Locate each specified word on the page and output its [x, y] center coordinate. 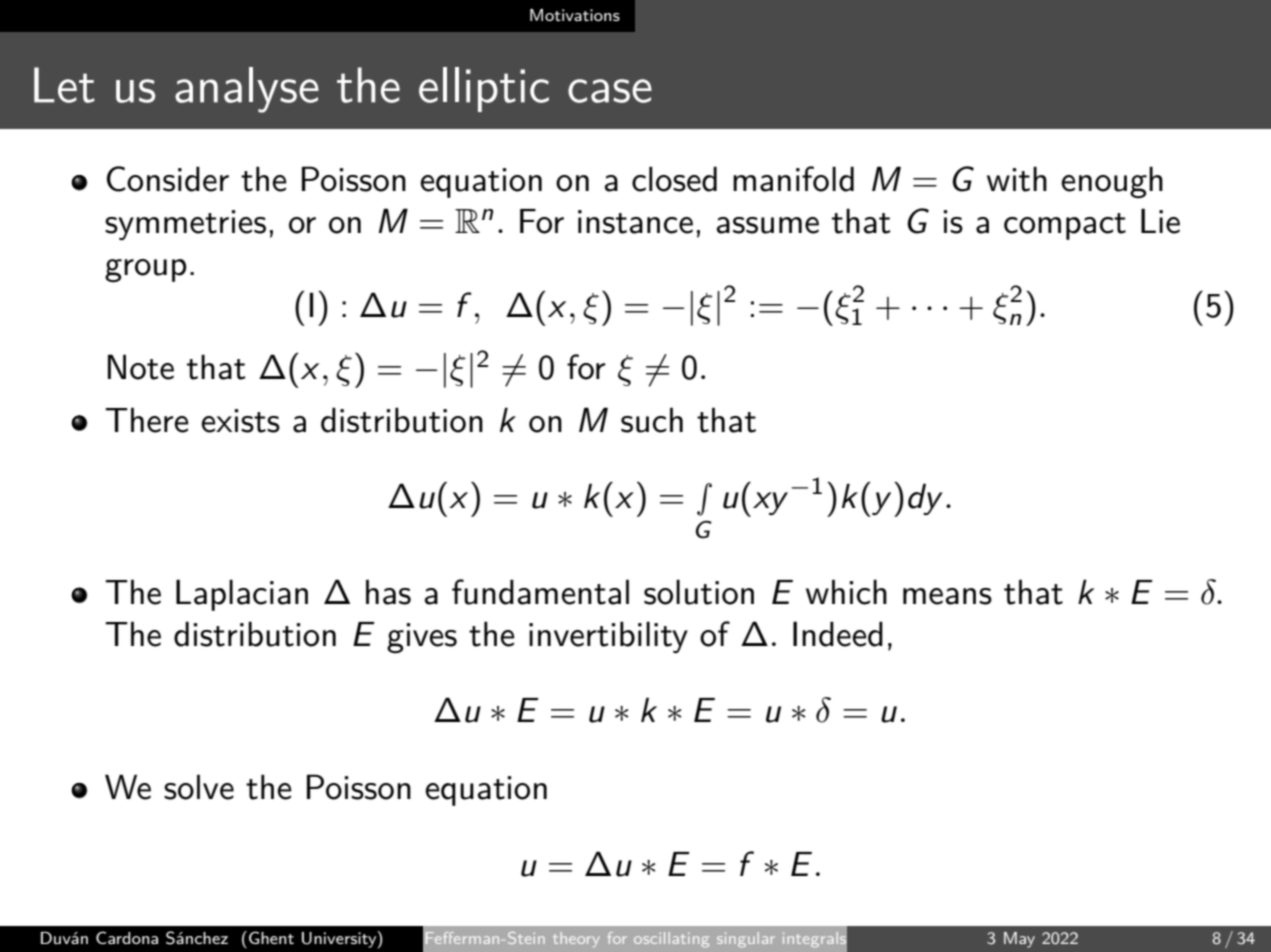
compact [1065, 226]
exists [240, 421]
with [1017, 179]
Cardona [127, 937]
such [652, 420]
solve [199, 787]
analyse [247, 90]
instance [635, 222]
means [947, 596]
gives [422, 638]
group [145, 271]
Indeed [838, 634]
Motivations [575, 15]
